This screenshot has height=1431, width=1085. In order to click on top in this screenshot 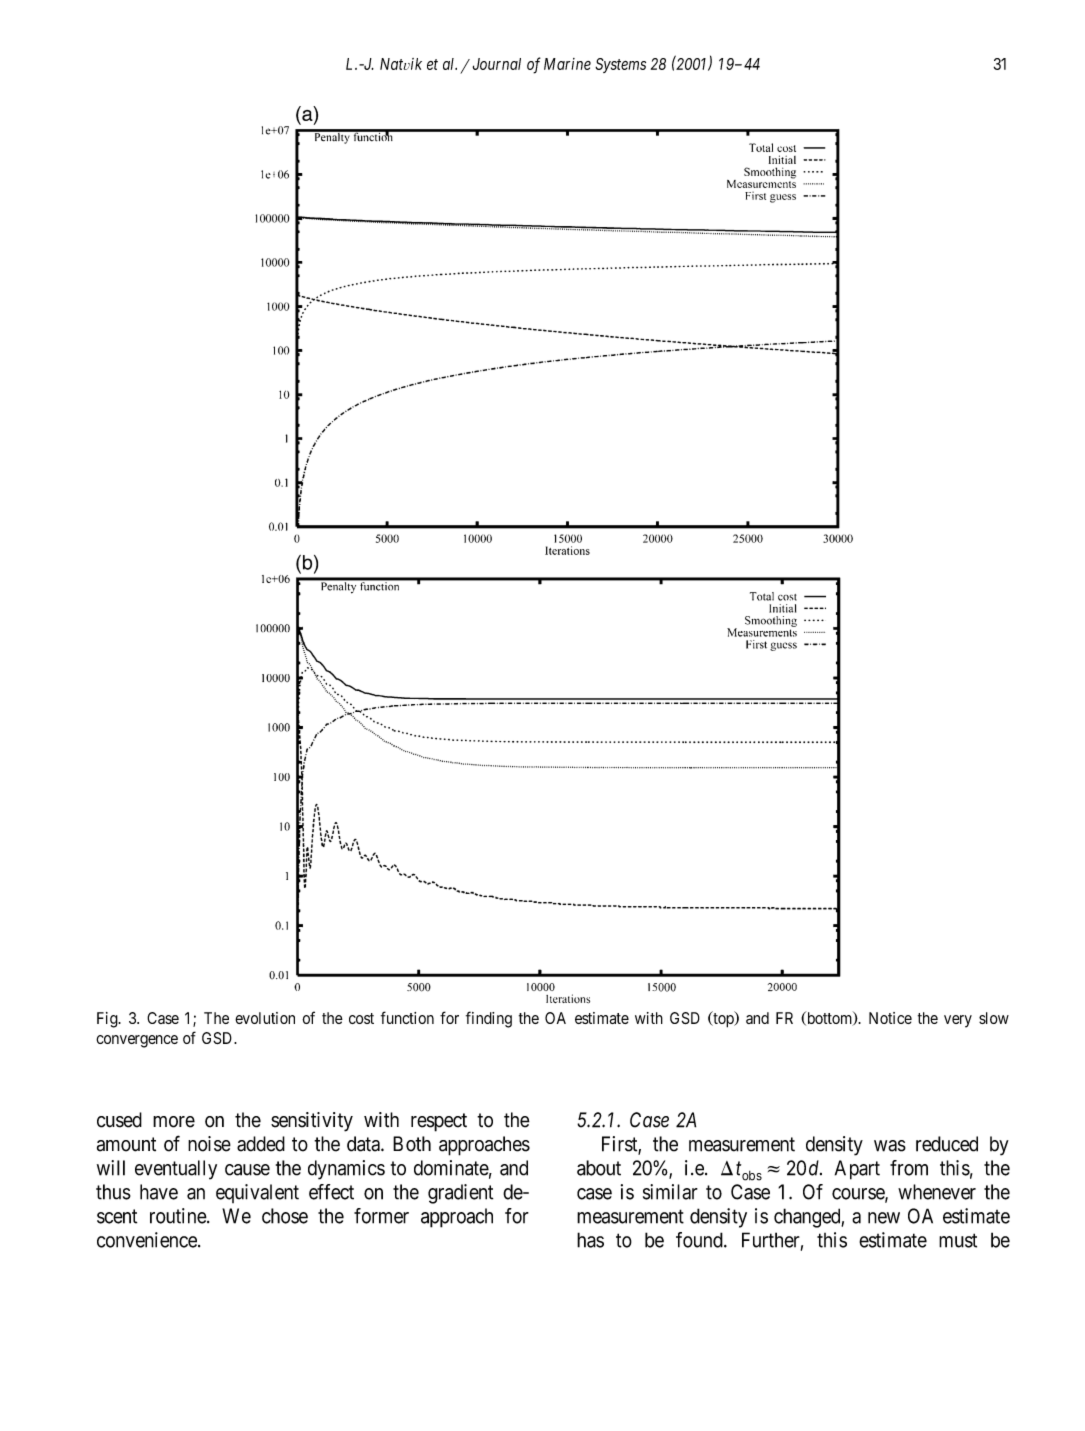, I will do `click(723, 1020)`.
